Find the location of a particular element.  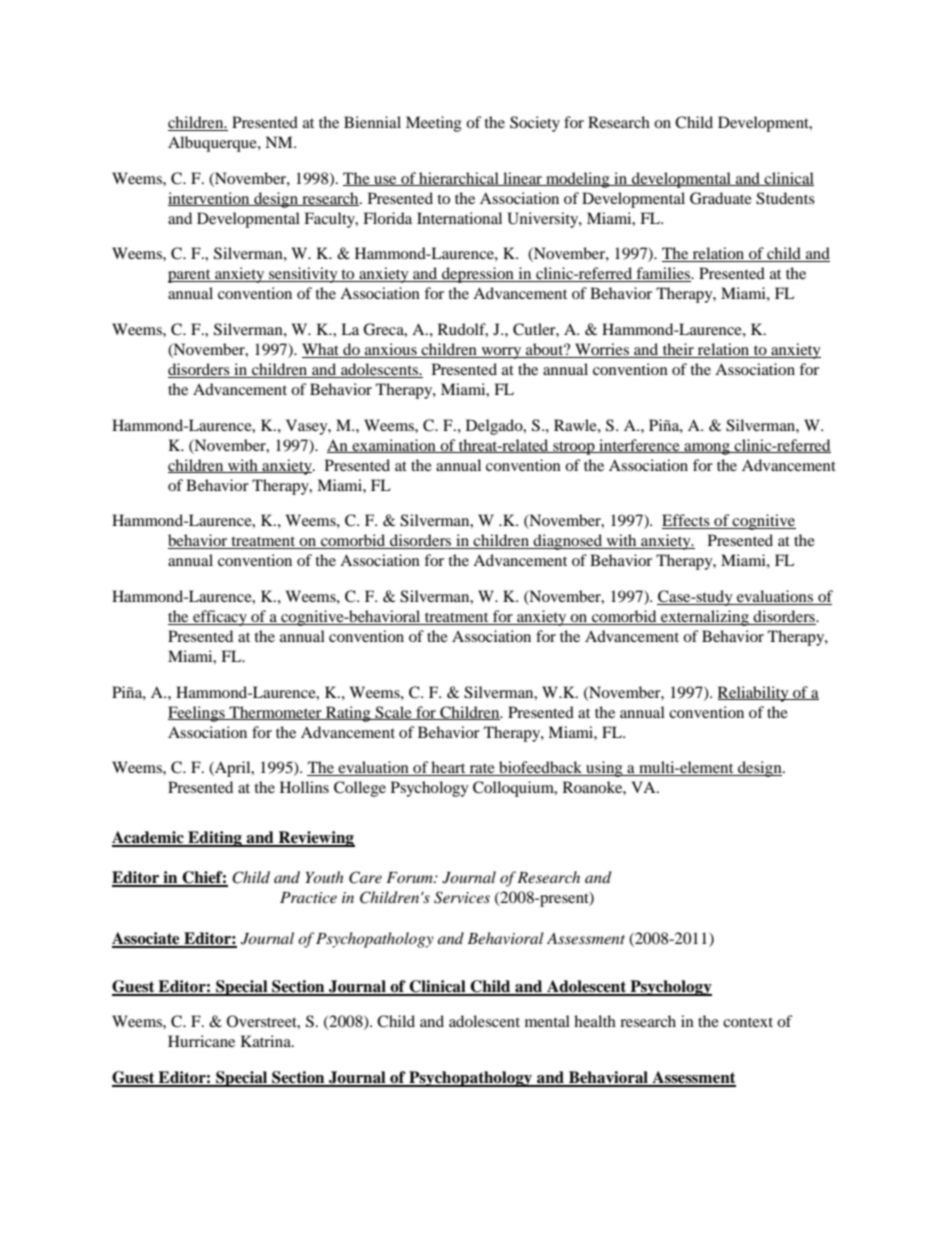

Albuquerque is located at coordinates (213, 144).
